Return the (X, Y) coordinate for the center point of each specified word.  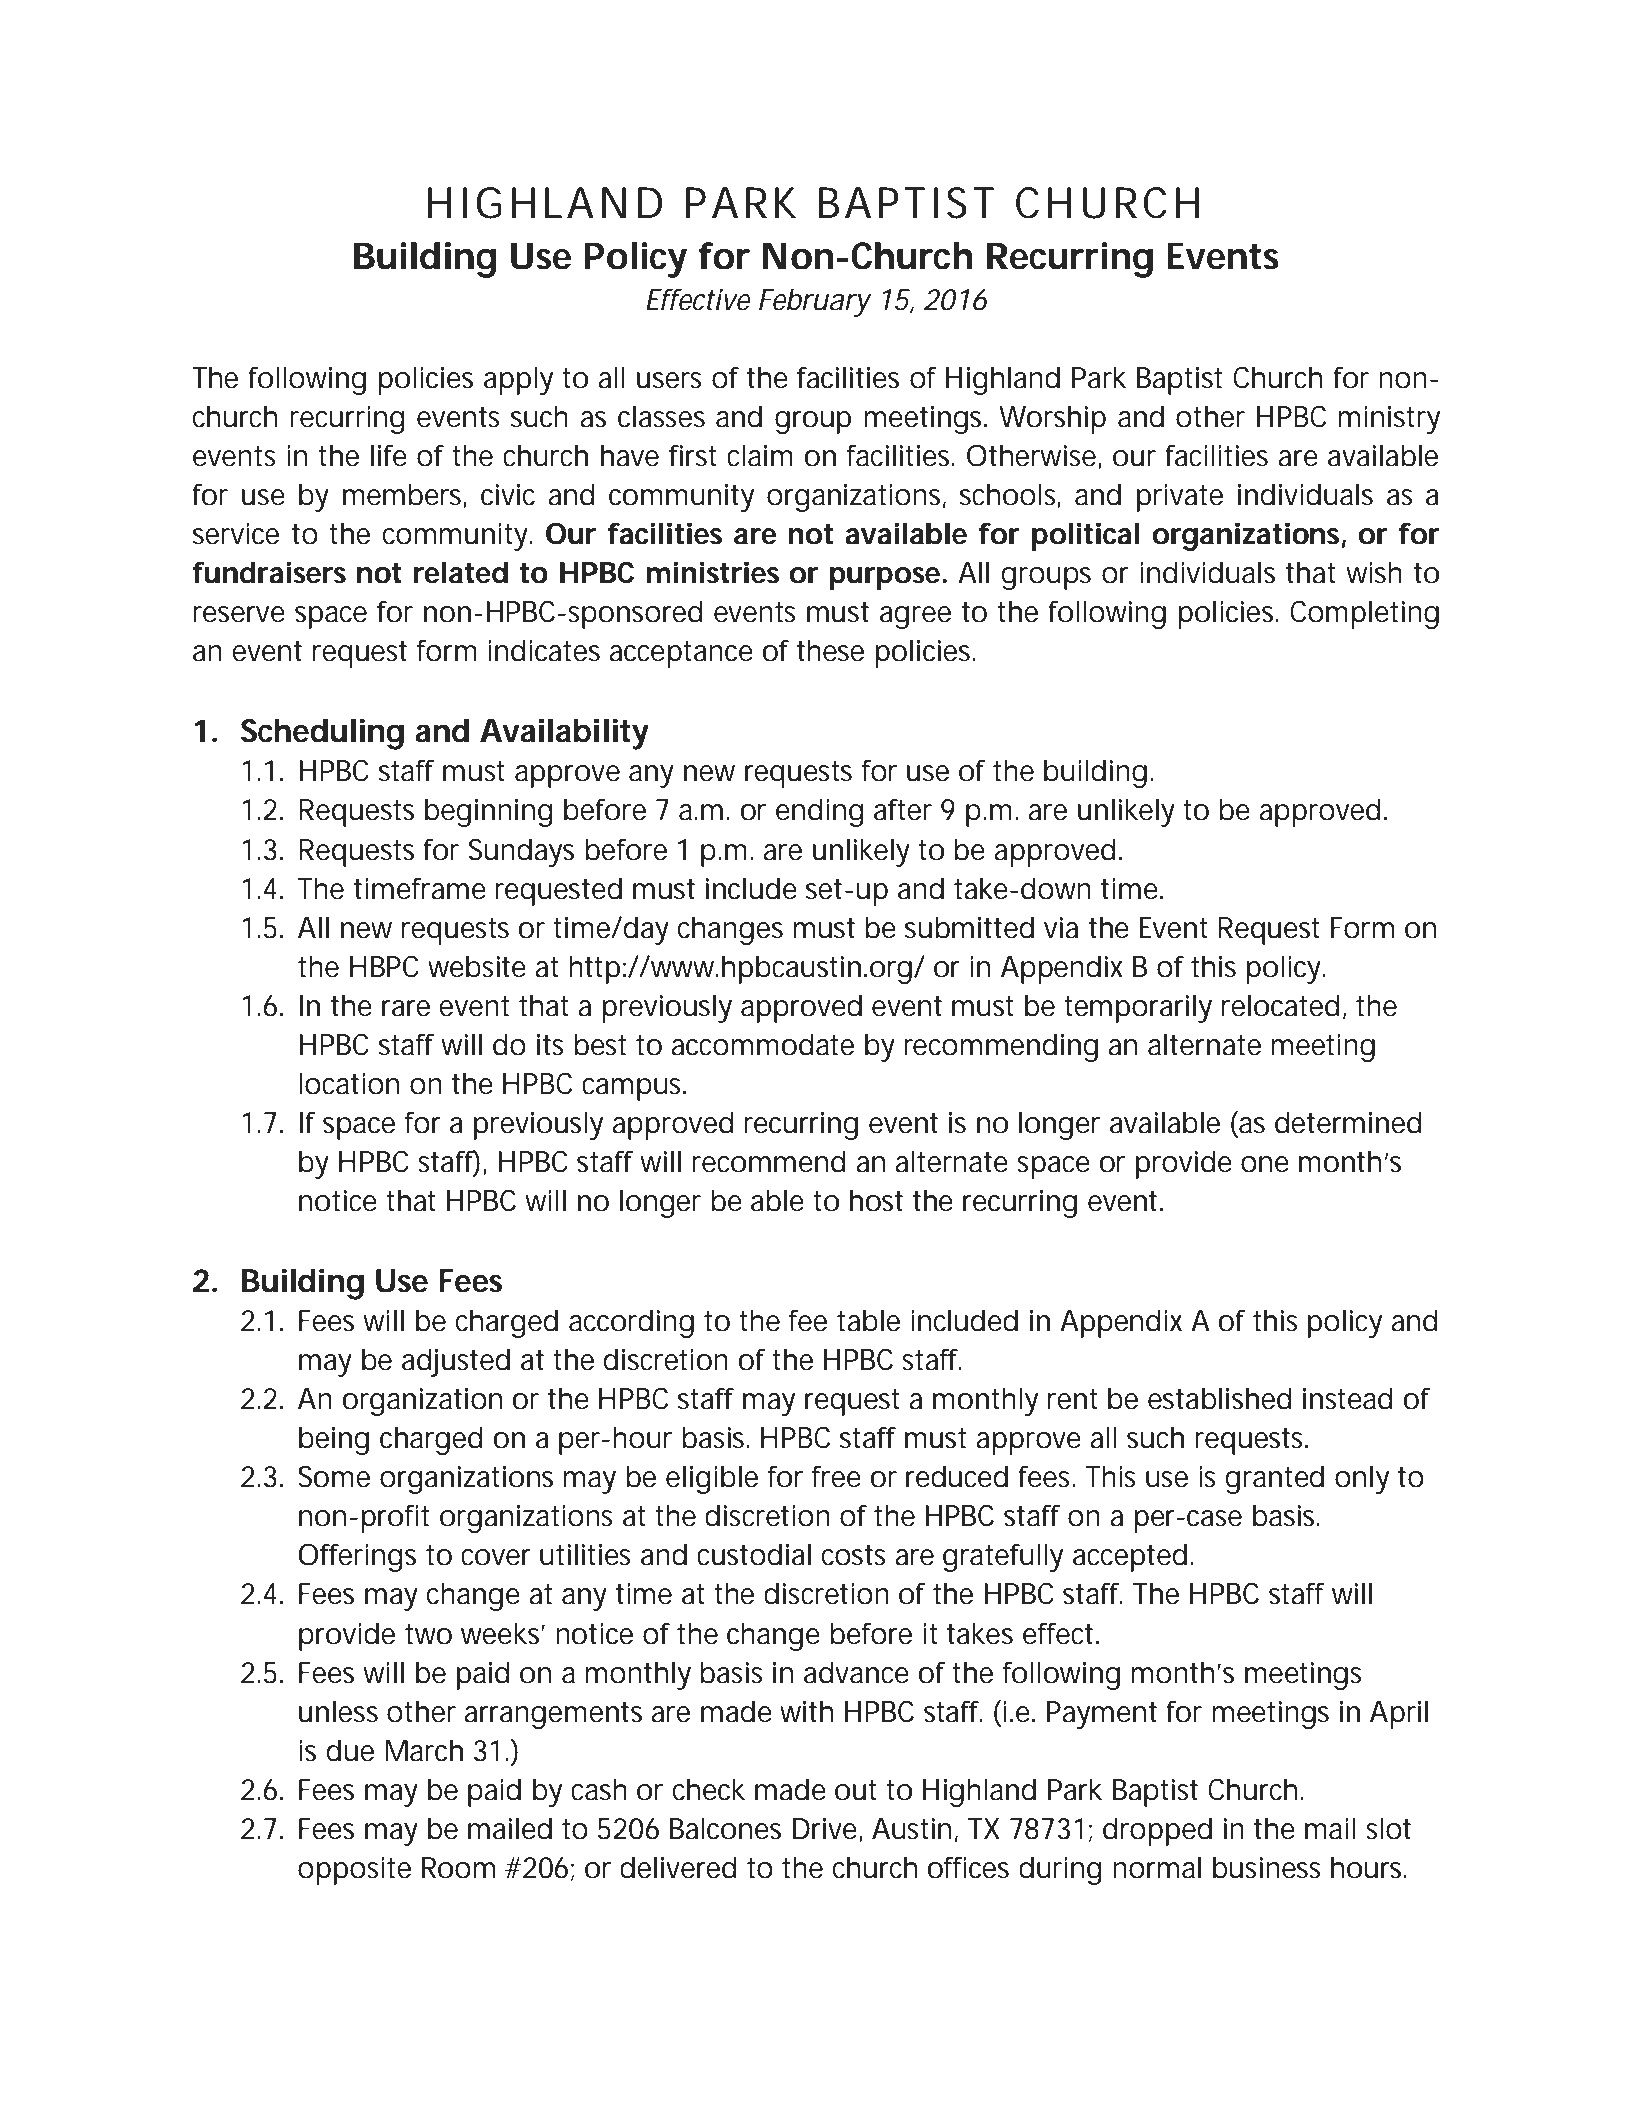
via (1061, 928)
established (1220, 1398)
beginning (489, 812)
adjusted (456, 1362)
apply (518, 380)
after (903, 810)
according (631, 1323)
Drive (826, 1829)
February (815, 302)
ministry (1389, 420)
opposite (354, 1871)
